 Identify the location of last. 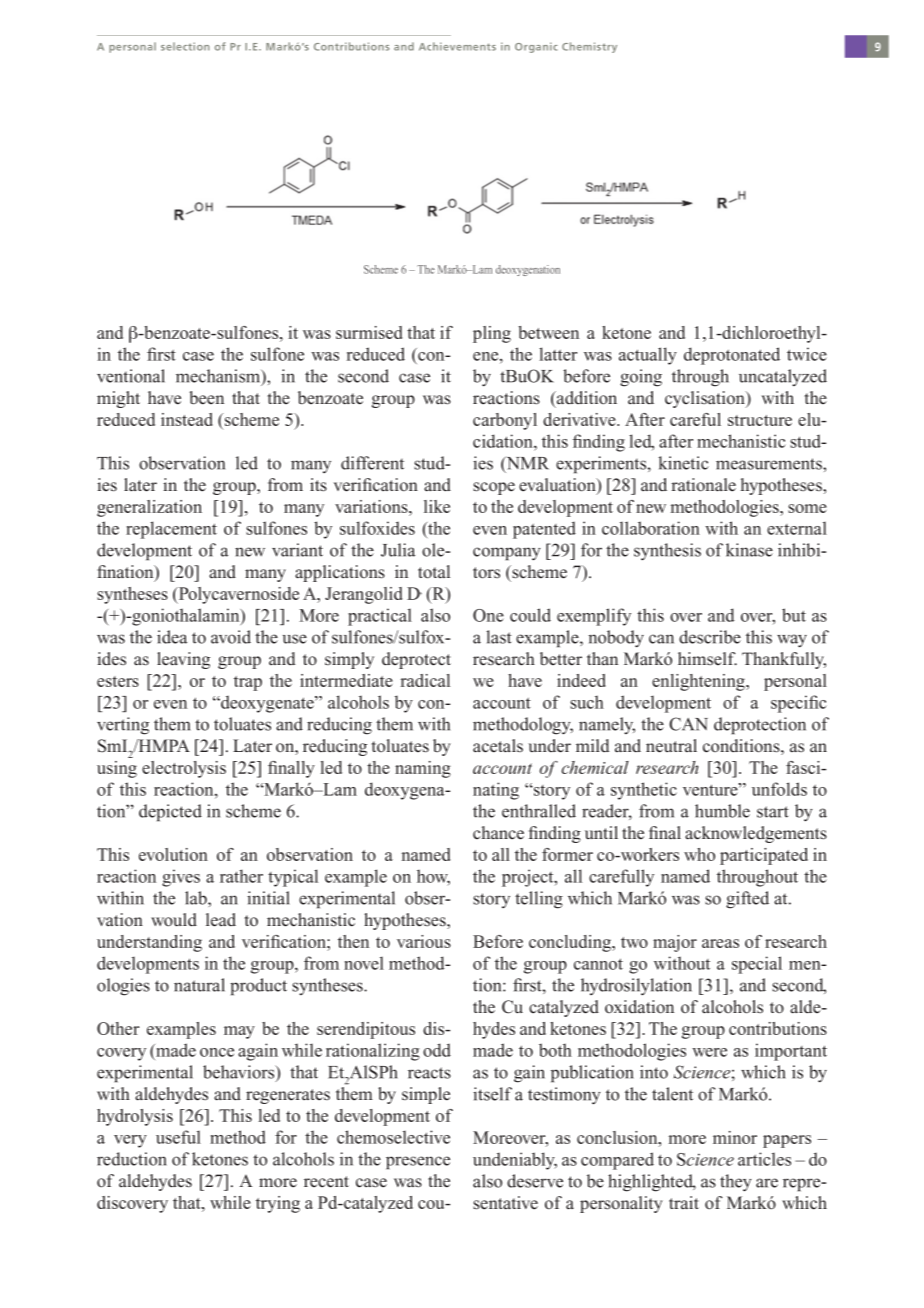
(499, 637).
